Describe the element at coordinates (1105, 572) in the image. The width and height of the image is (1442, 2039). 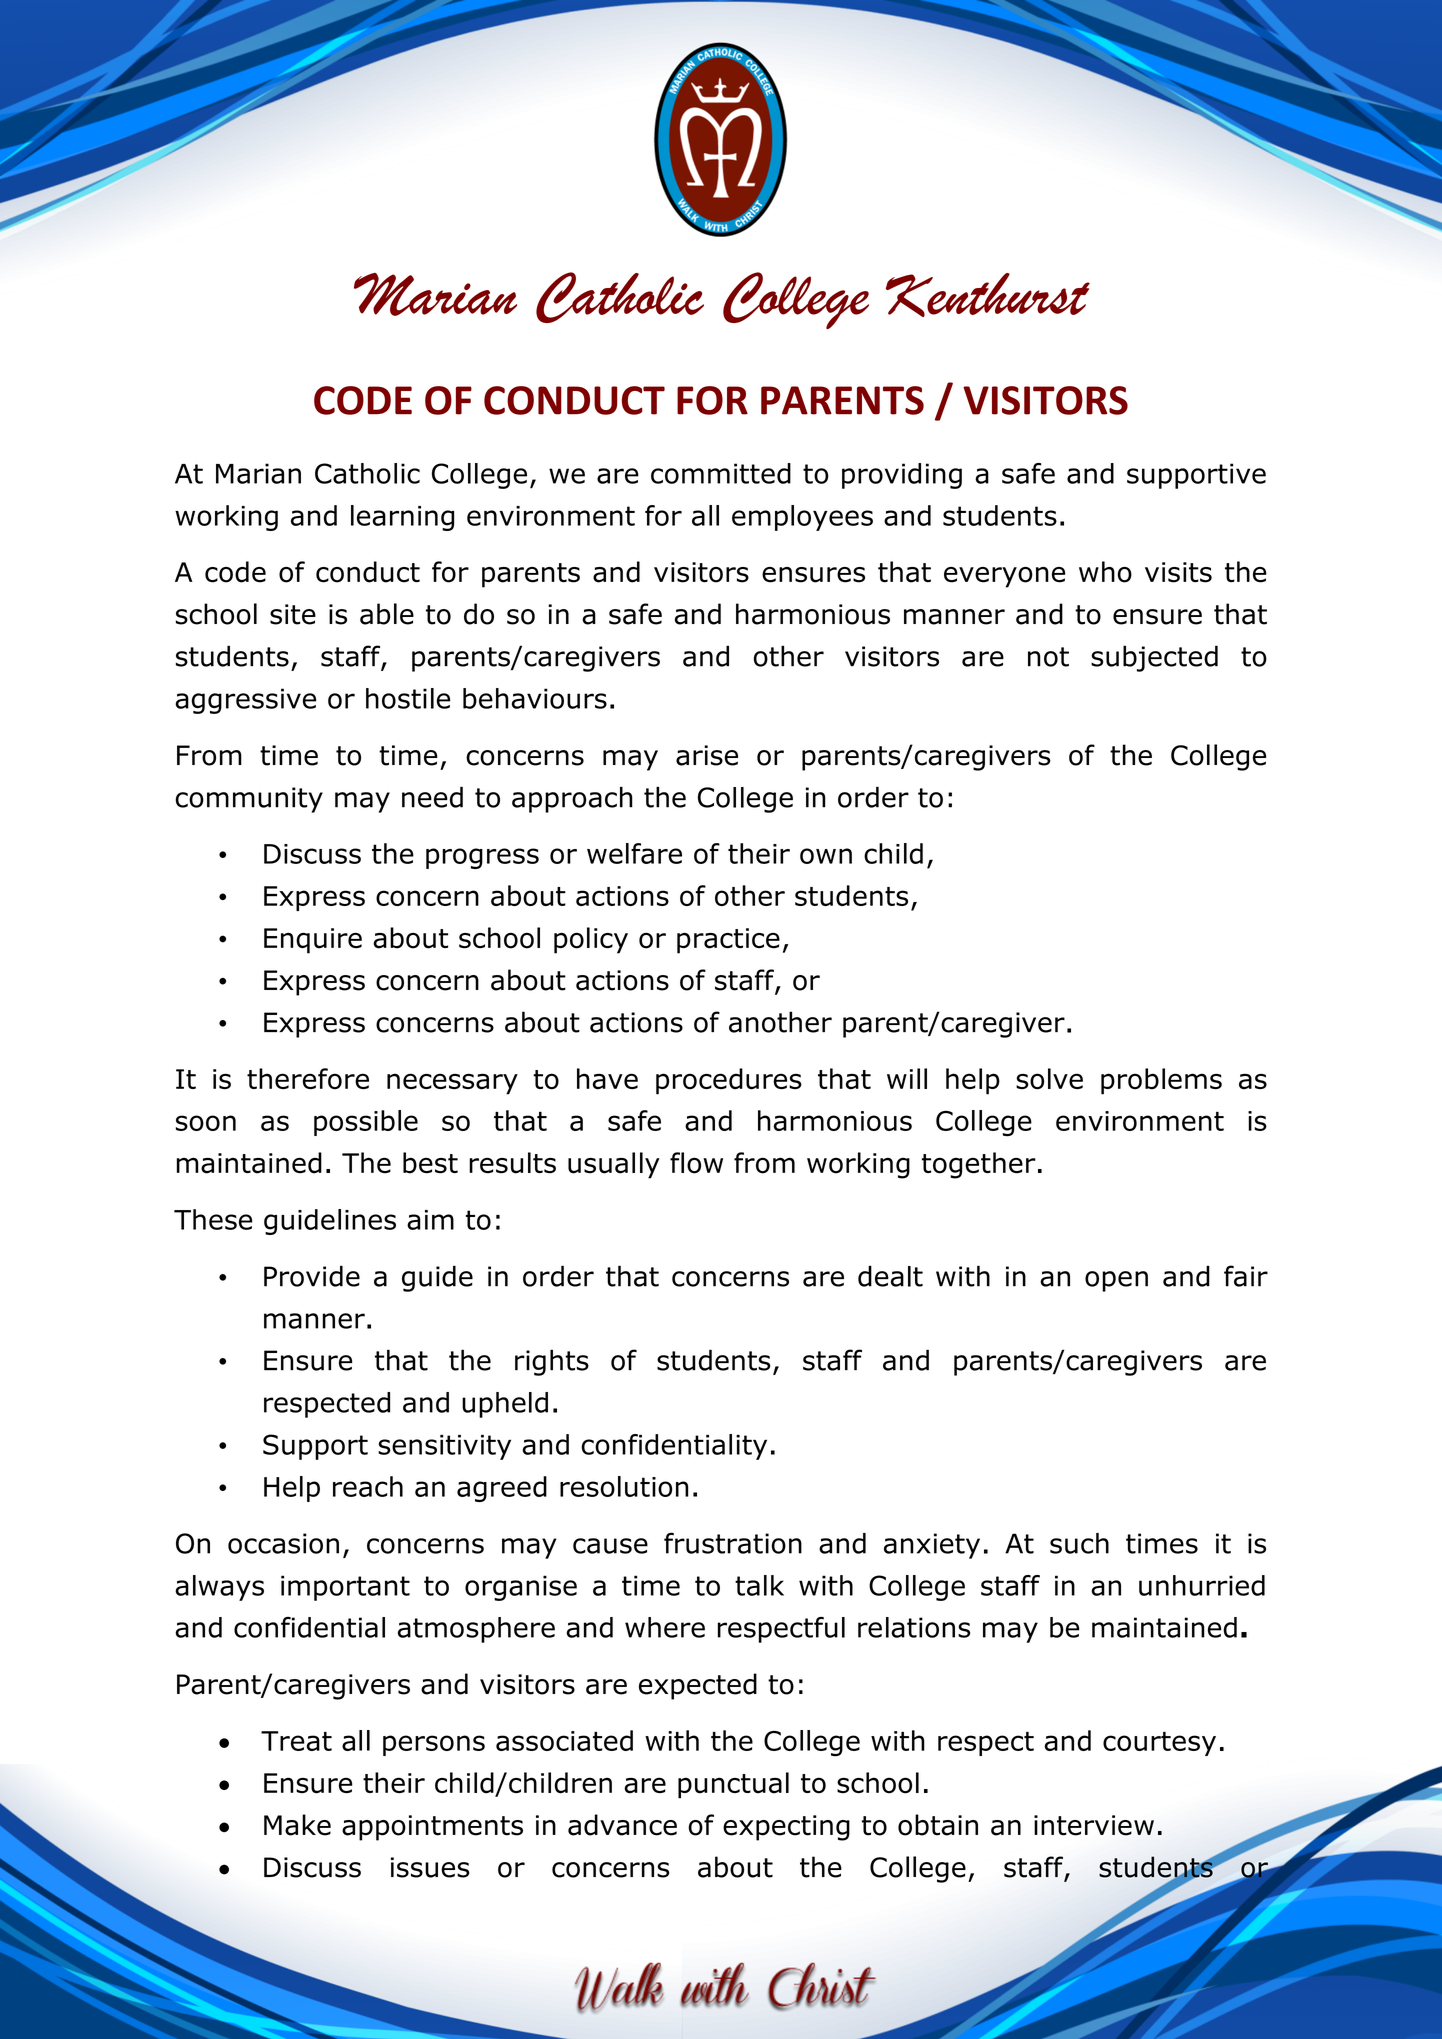
I see `who` at that location.
